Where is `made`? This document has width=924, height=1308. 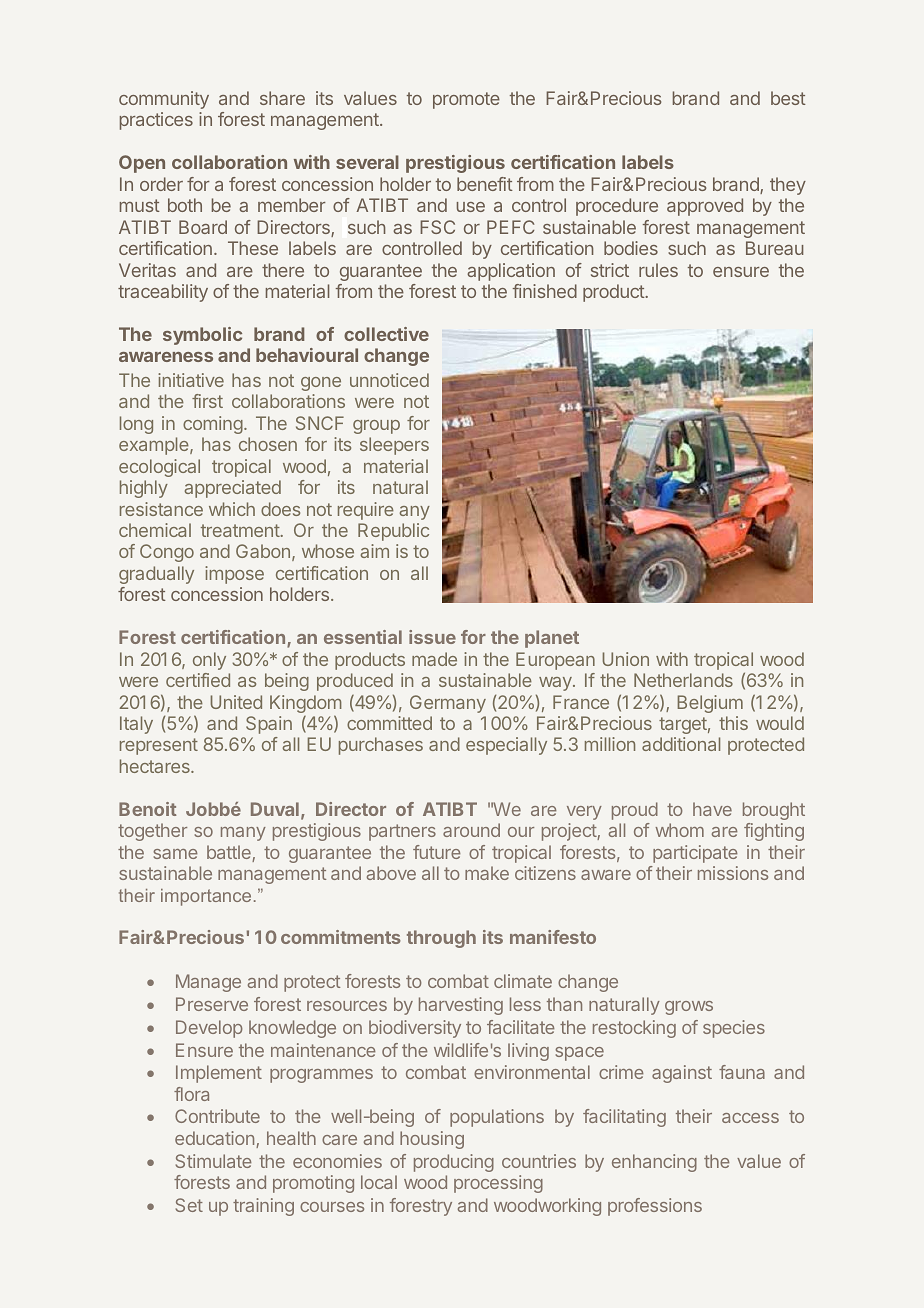 made is located at coordinates (434, 659).
